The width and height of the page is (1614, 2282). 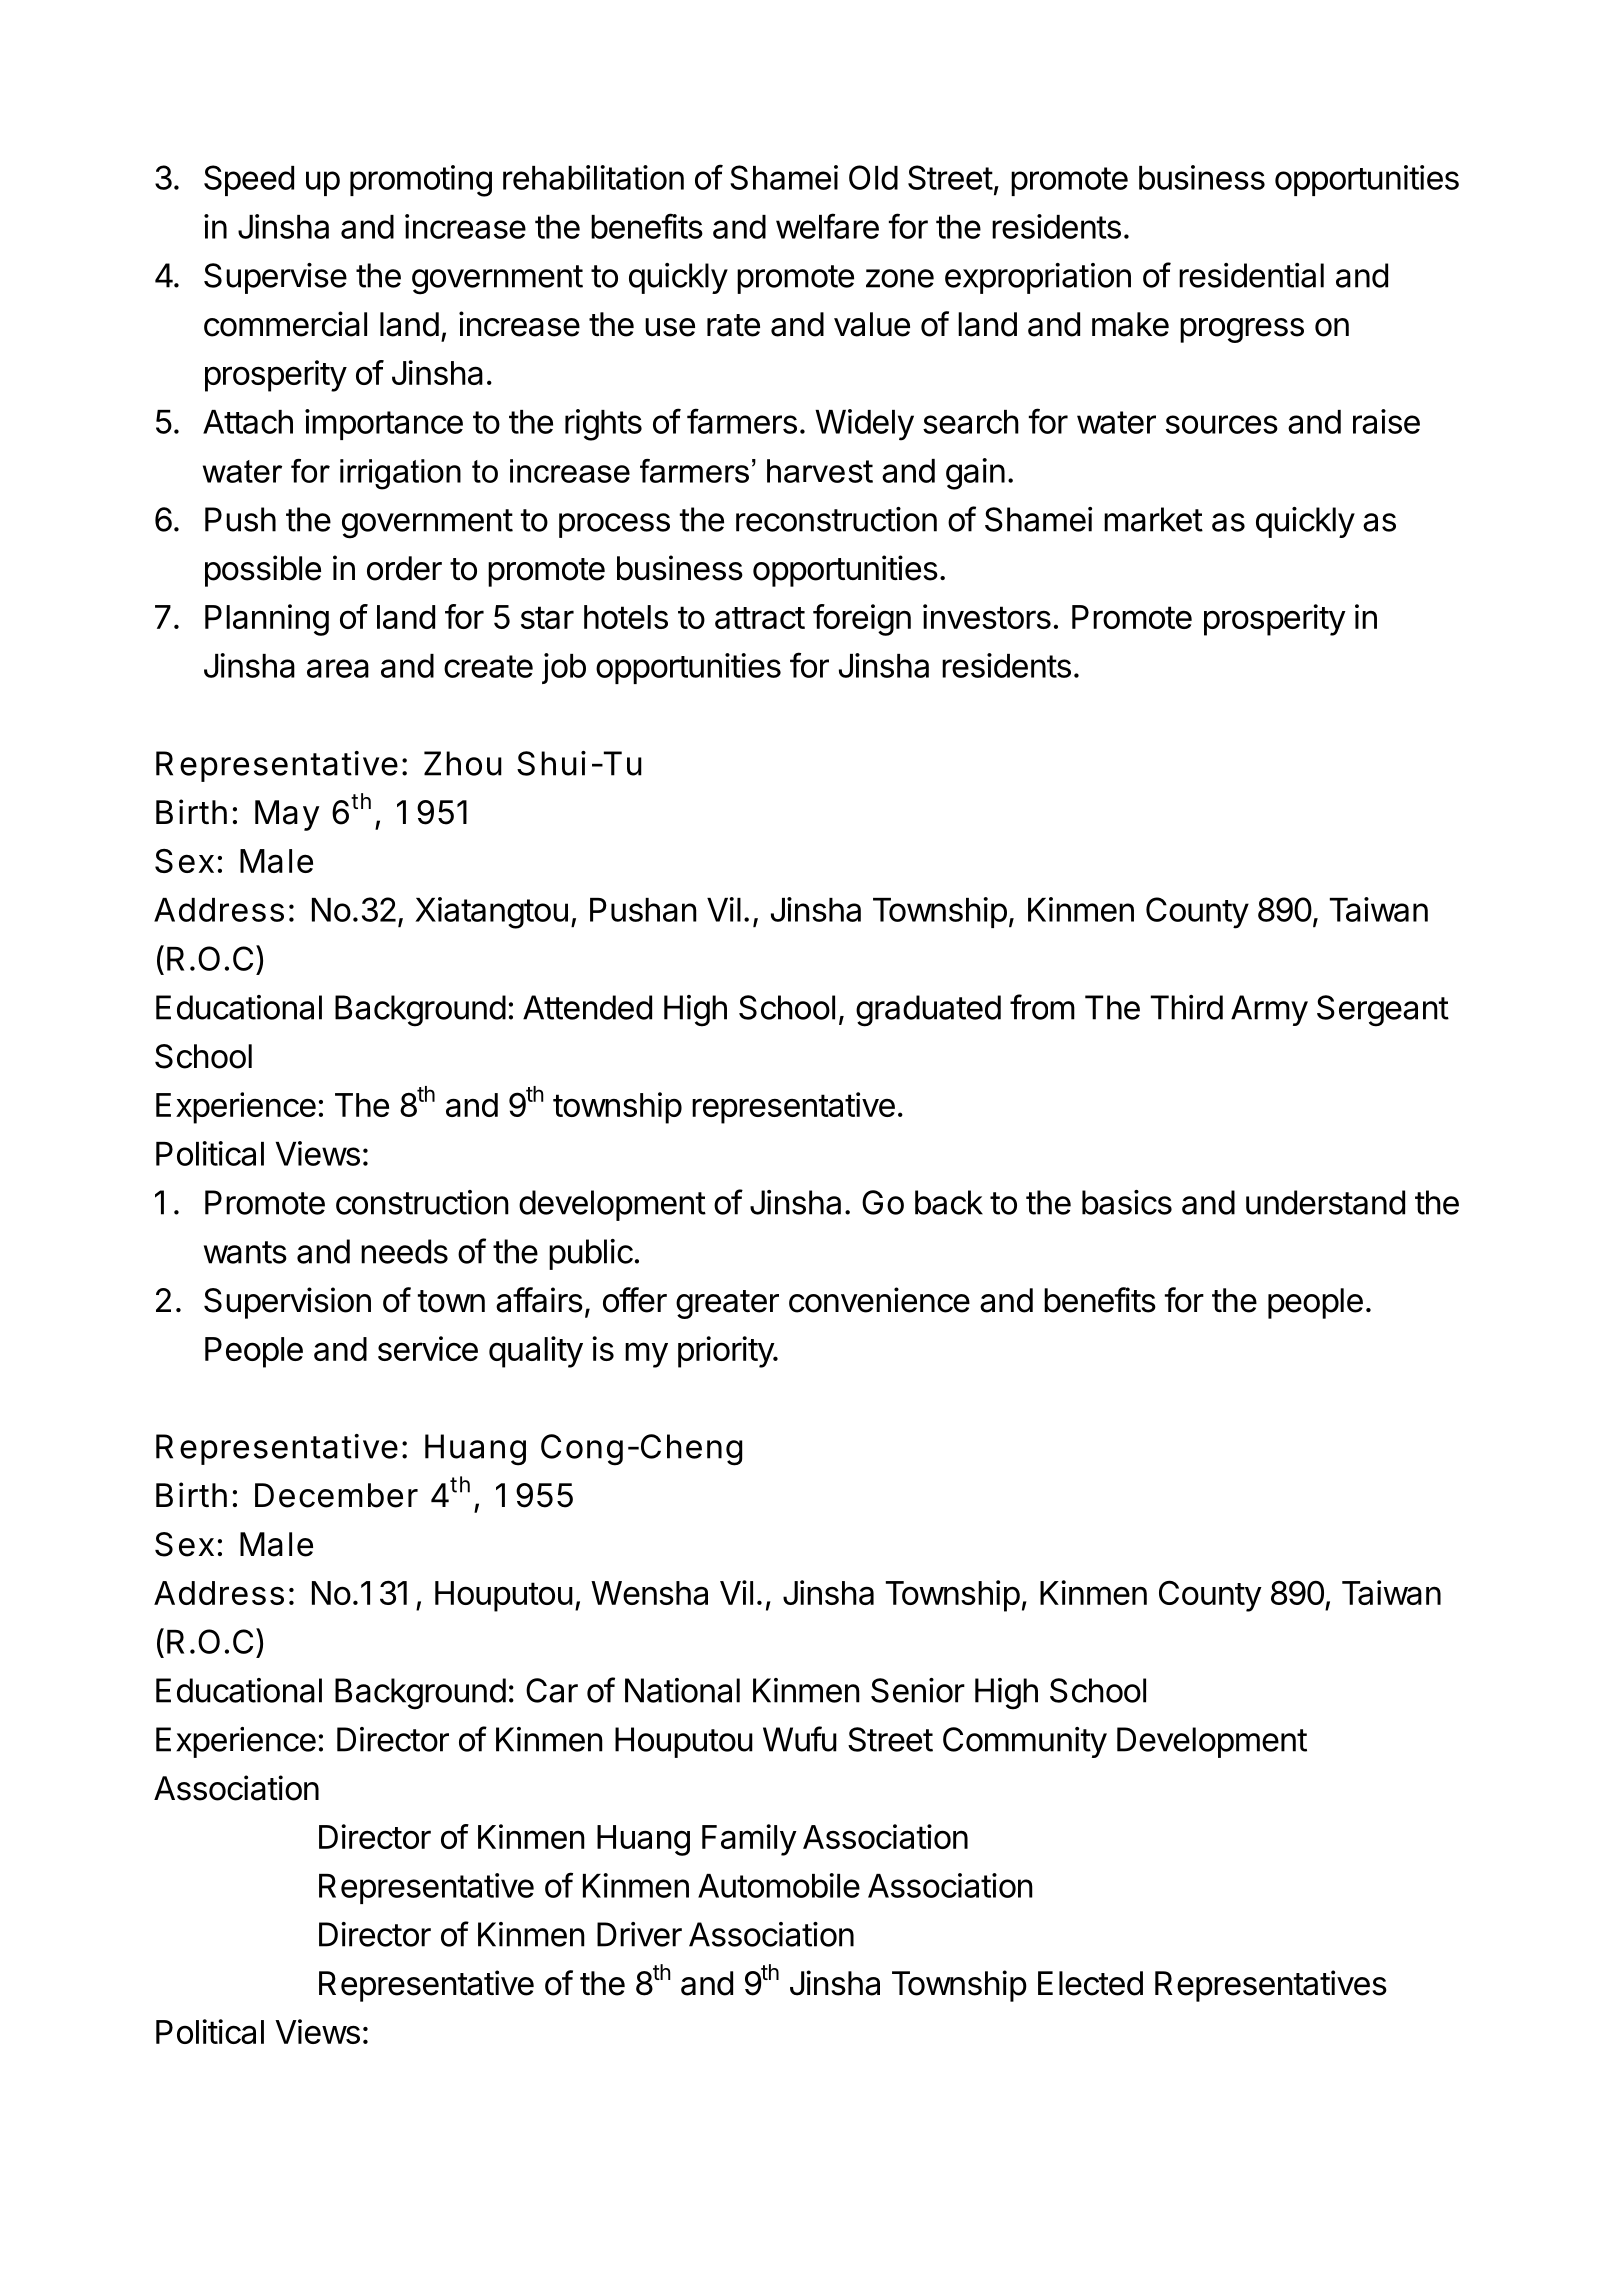 I want to click on December, so click(x=336, y=1495).
